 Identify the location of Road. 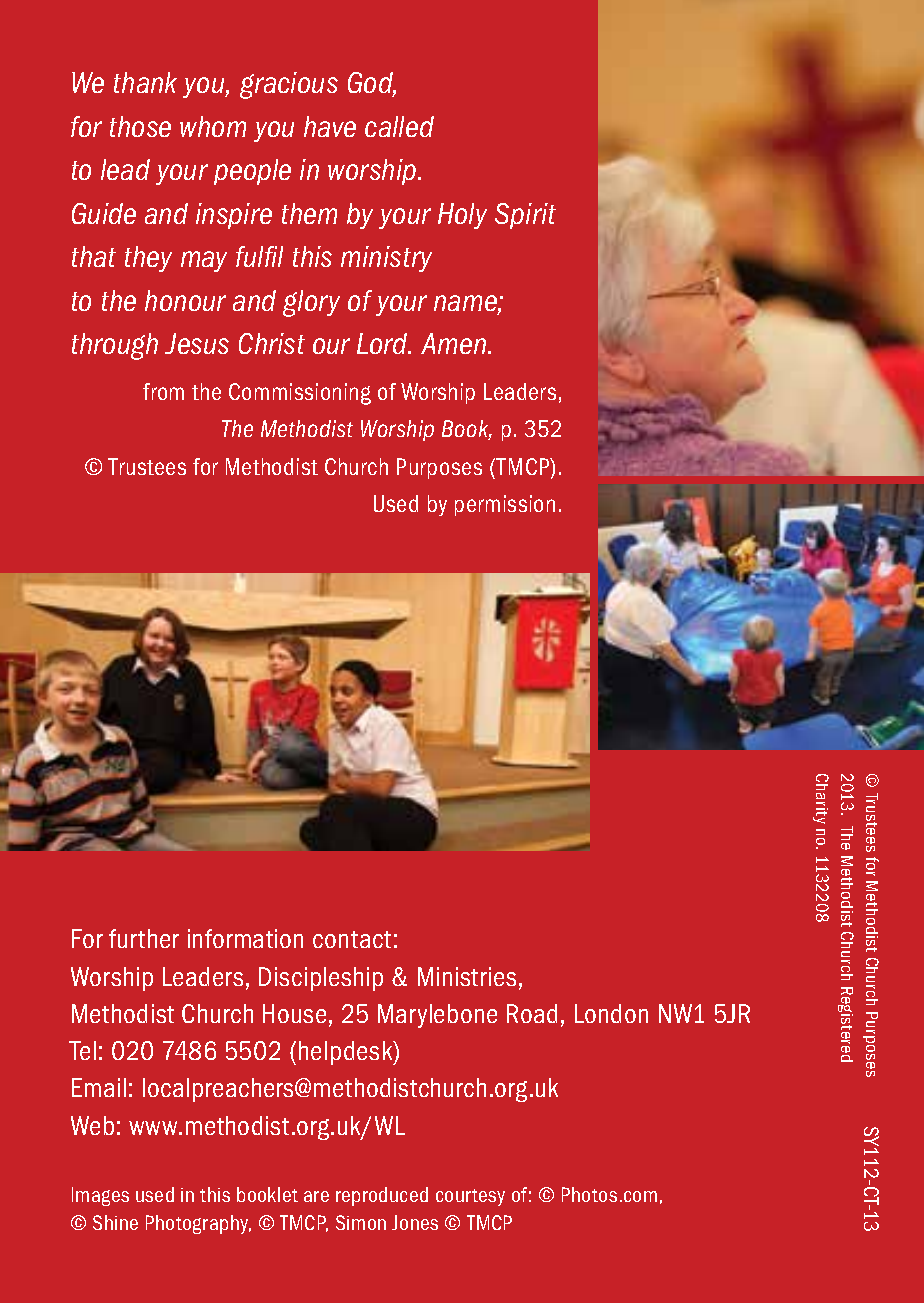
(532, 1013).
